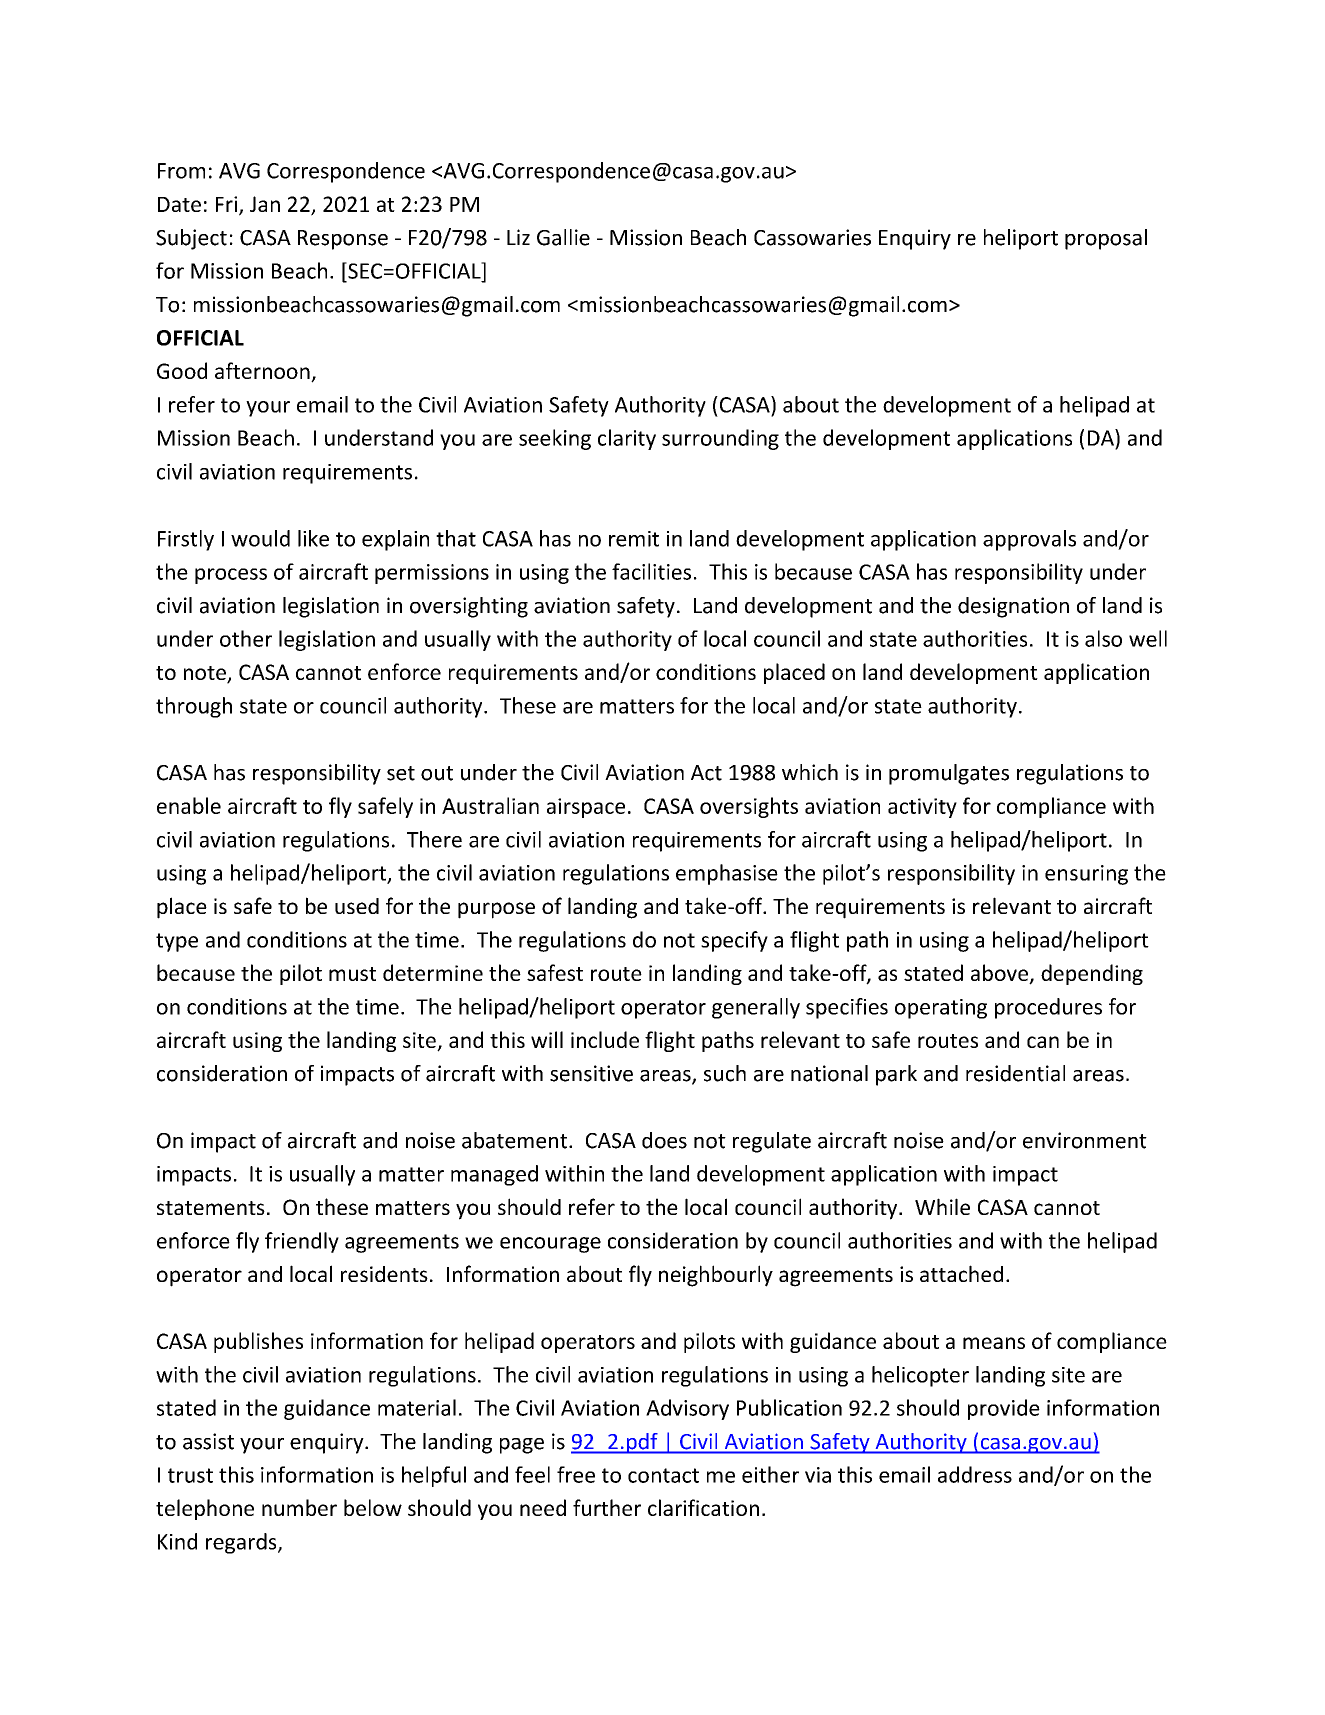  What do you see at coordinates (518, 237) in the page?
I see `Liz` at bounding box center [518, 237].
